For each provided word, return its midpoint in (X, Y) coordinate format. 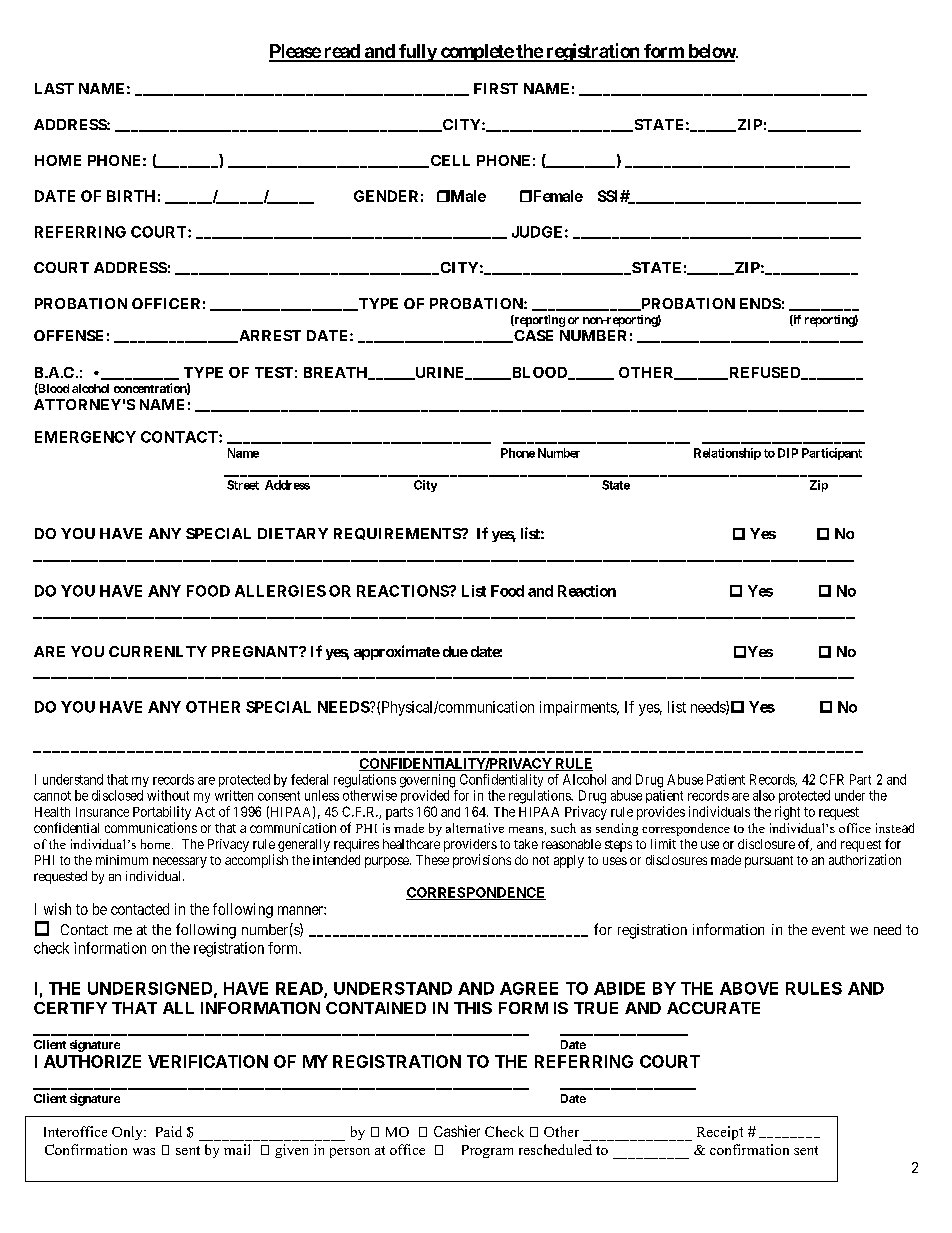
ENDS (760, 303)
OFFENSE (68, 335)
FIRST (496, 88)
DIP (788, 453)
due (455, 651)
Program (487, 1151)
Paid (169, 1131)
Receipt (720, 1133)
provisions (482, 861)
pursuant (769, 862)
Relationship (727, 454)
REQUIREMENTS (398, 534)
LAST (54, 88)
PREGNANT (256, 651)
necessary (180, 862)
